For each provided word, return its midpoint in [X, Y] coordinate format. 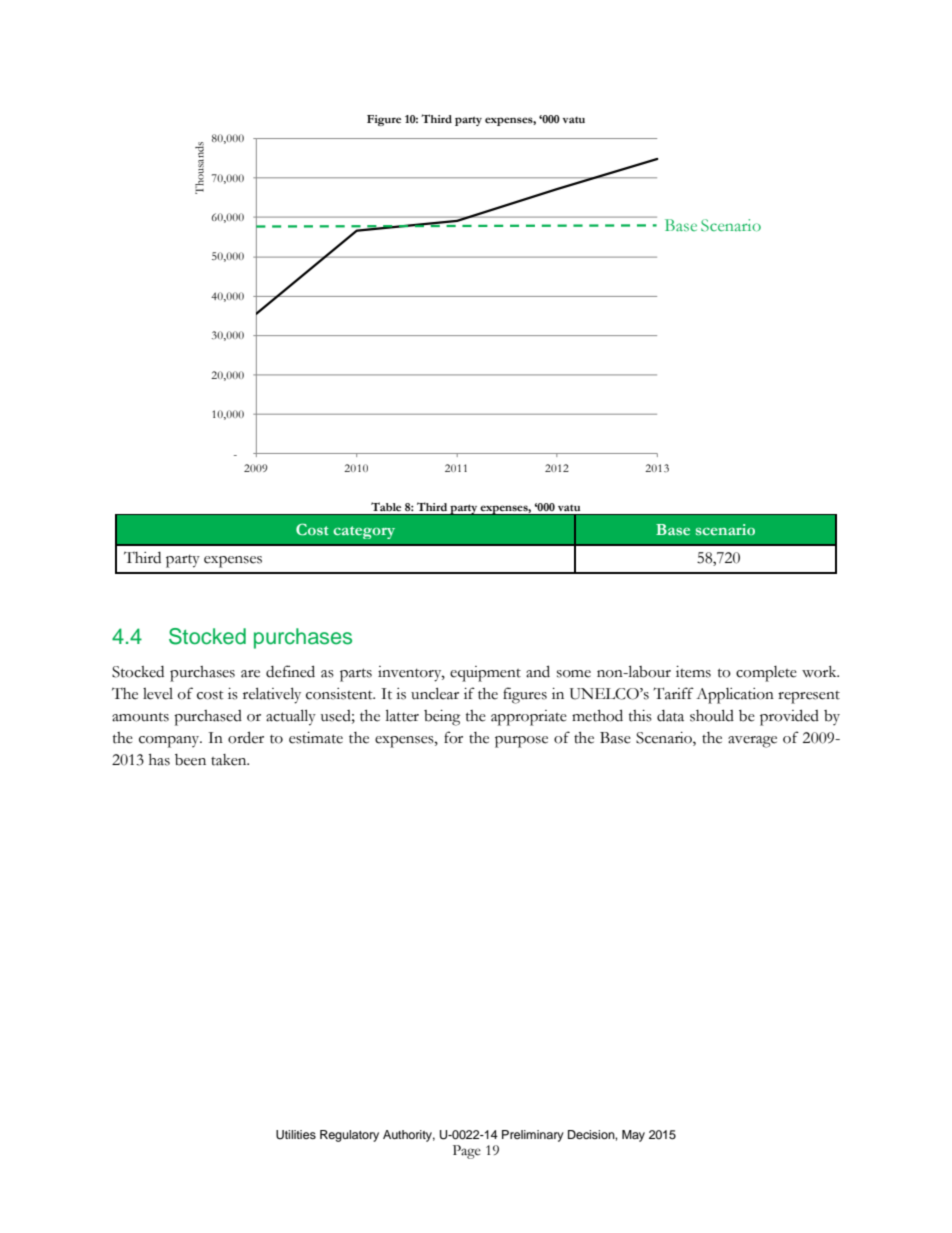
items [693, 672]
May [633, 1136]
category [364, 532]
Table [386, 507]
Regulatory [349, 1136]
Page [467, 1152]
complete [766, 674]
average [752, 742]
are [250, 674]
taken [230, 760]
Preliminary [533, 1136]
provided [789, 717]
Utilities [296, 1135]
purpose [521, 742]
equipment [485, 674]
